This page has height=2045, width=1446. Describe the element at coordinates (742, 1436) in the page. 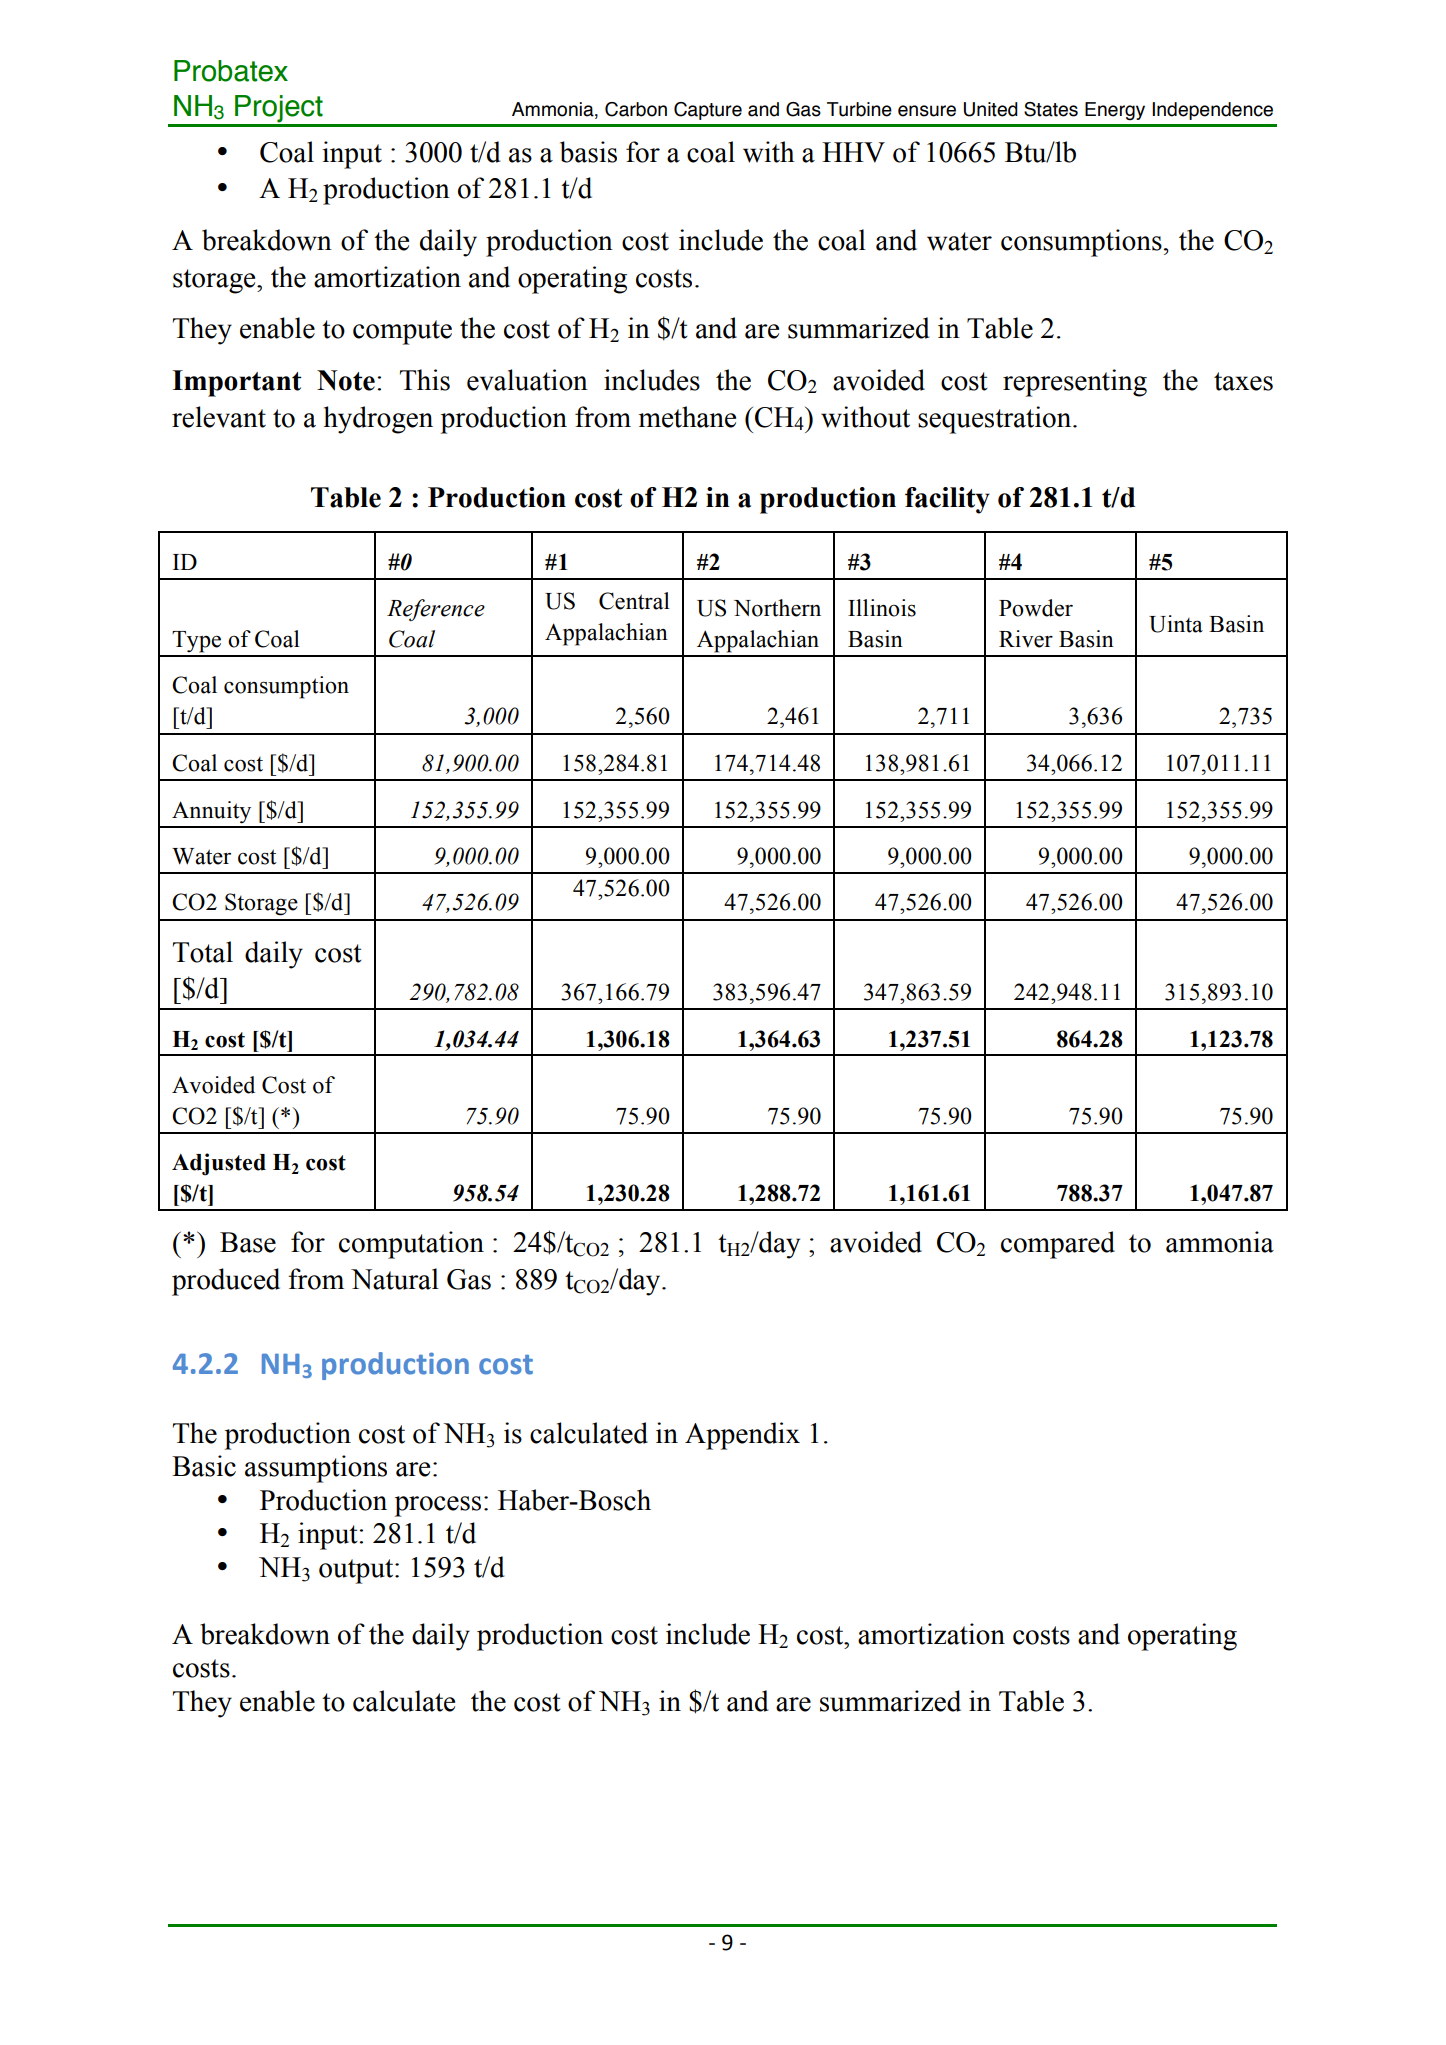

I see `Appendix` at that location.
